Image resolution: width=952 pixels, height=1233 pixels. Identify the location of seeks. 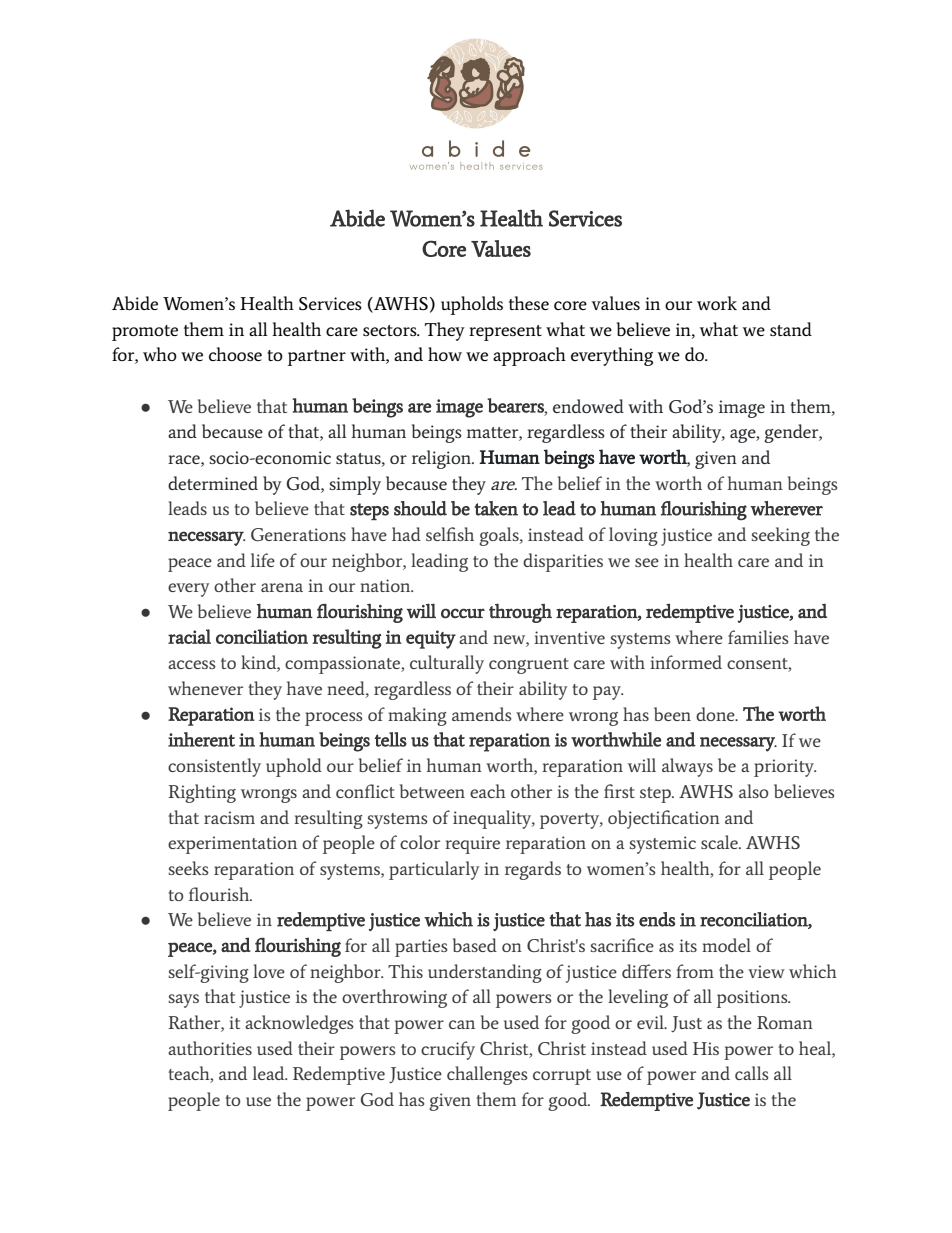
(189, 868).
